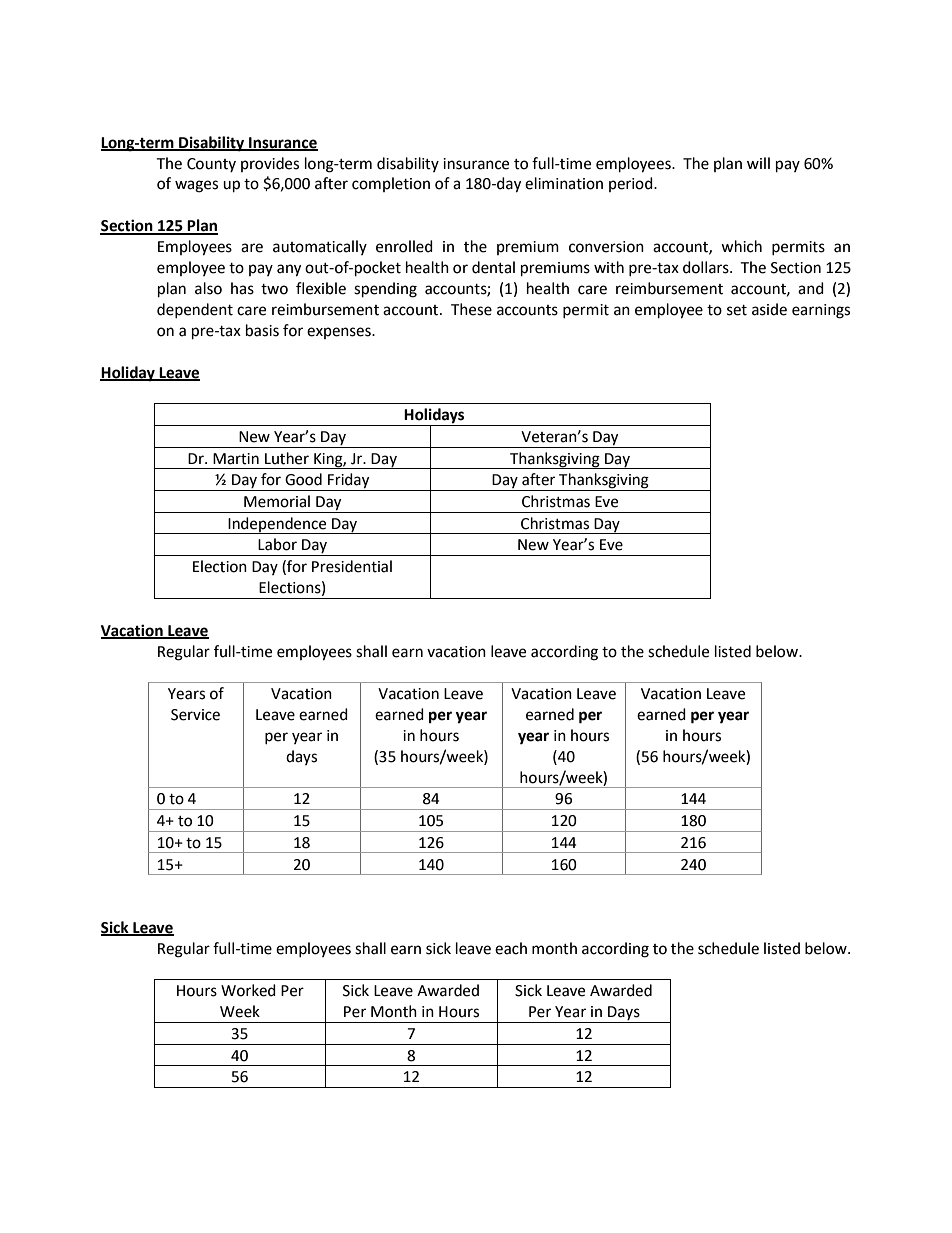 This image has height=1233, width=952. I want to click on elimination, so click(564, 183).
